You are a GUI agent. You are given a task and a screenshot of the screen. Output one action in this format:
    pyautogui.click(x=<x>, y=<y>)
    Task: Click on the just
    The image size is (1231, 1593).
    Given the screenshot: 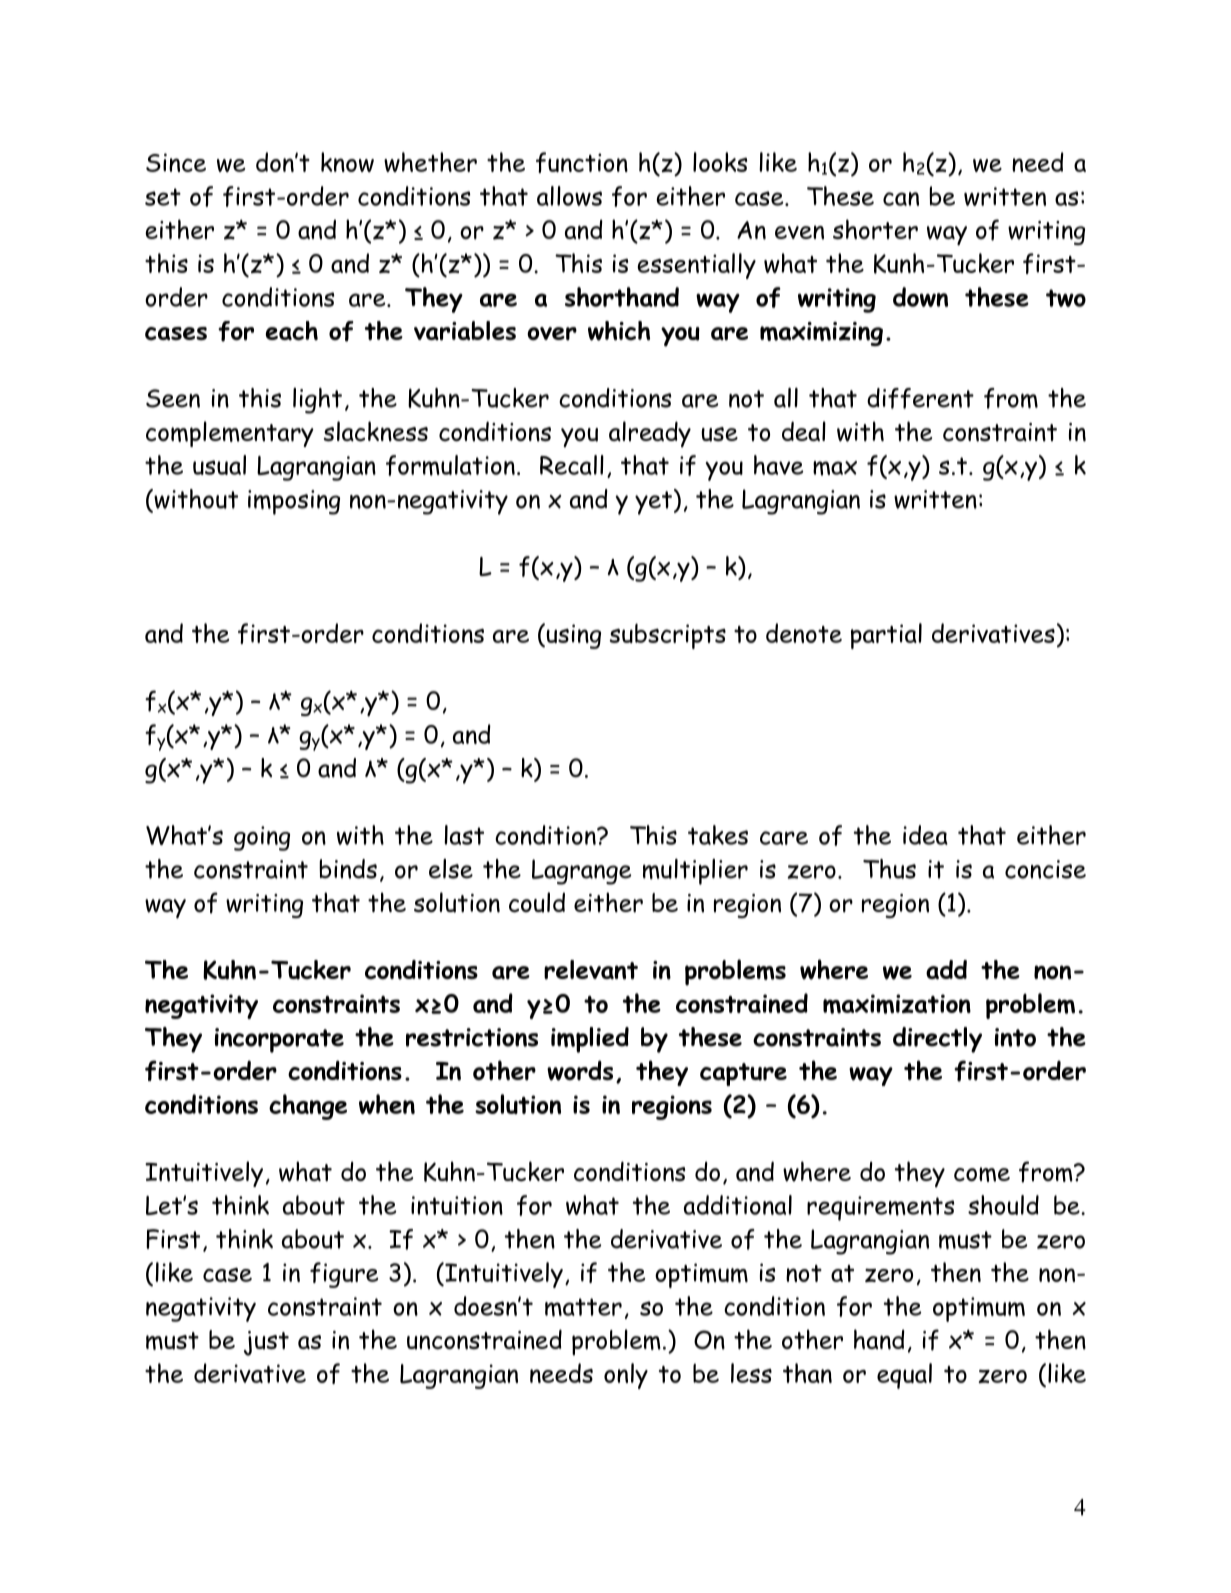 What is the action you would take?
    pyautogui.click(x=266, y=1343)
